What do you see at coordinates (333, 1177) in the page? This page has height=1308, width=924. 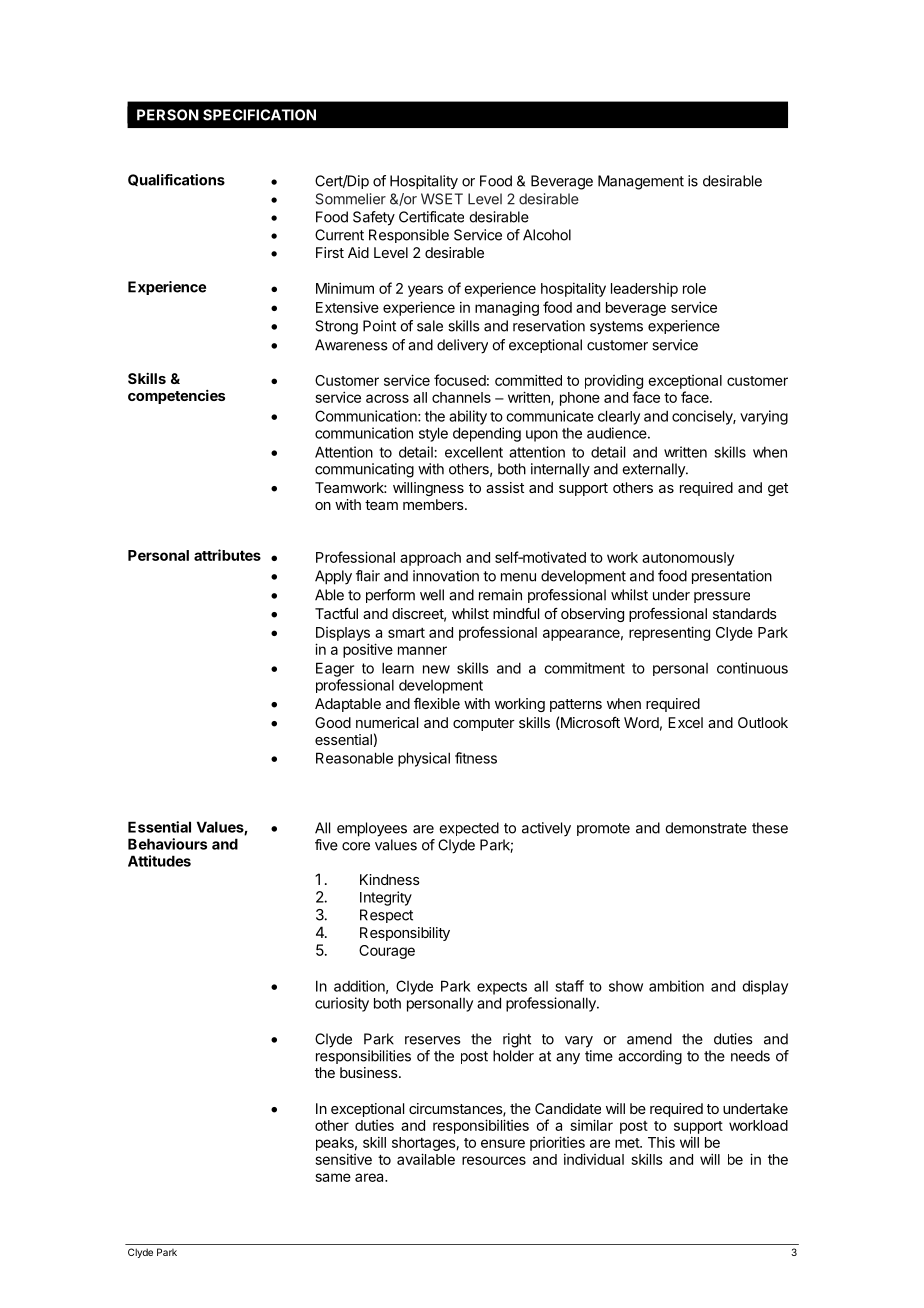 I see `same` at bounding box center [333, 1177].
